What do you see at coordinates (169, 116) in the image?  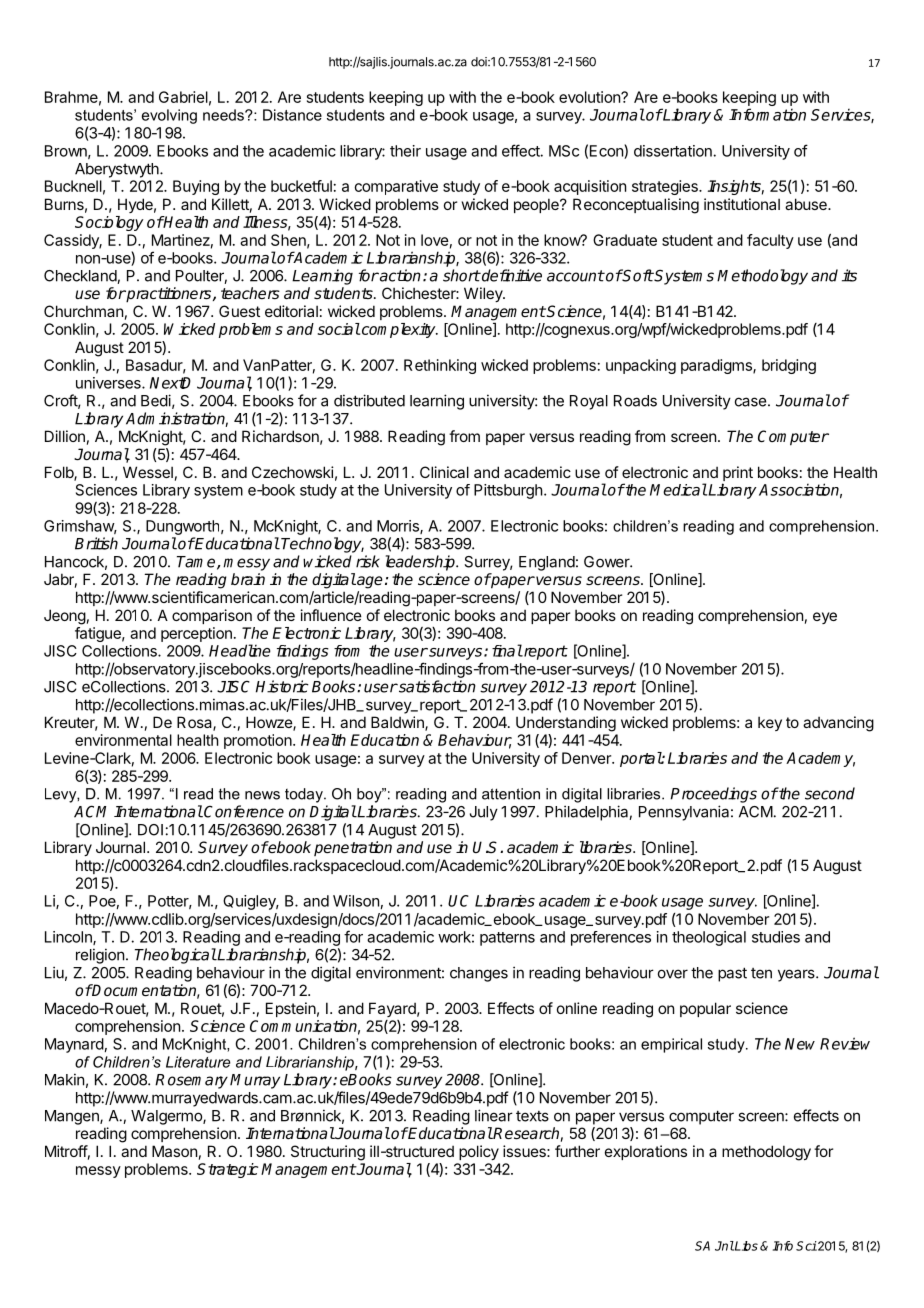 I see `evolving` at bounding box center [169, 116].
